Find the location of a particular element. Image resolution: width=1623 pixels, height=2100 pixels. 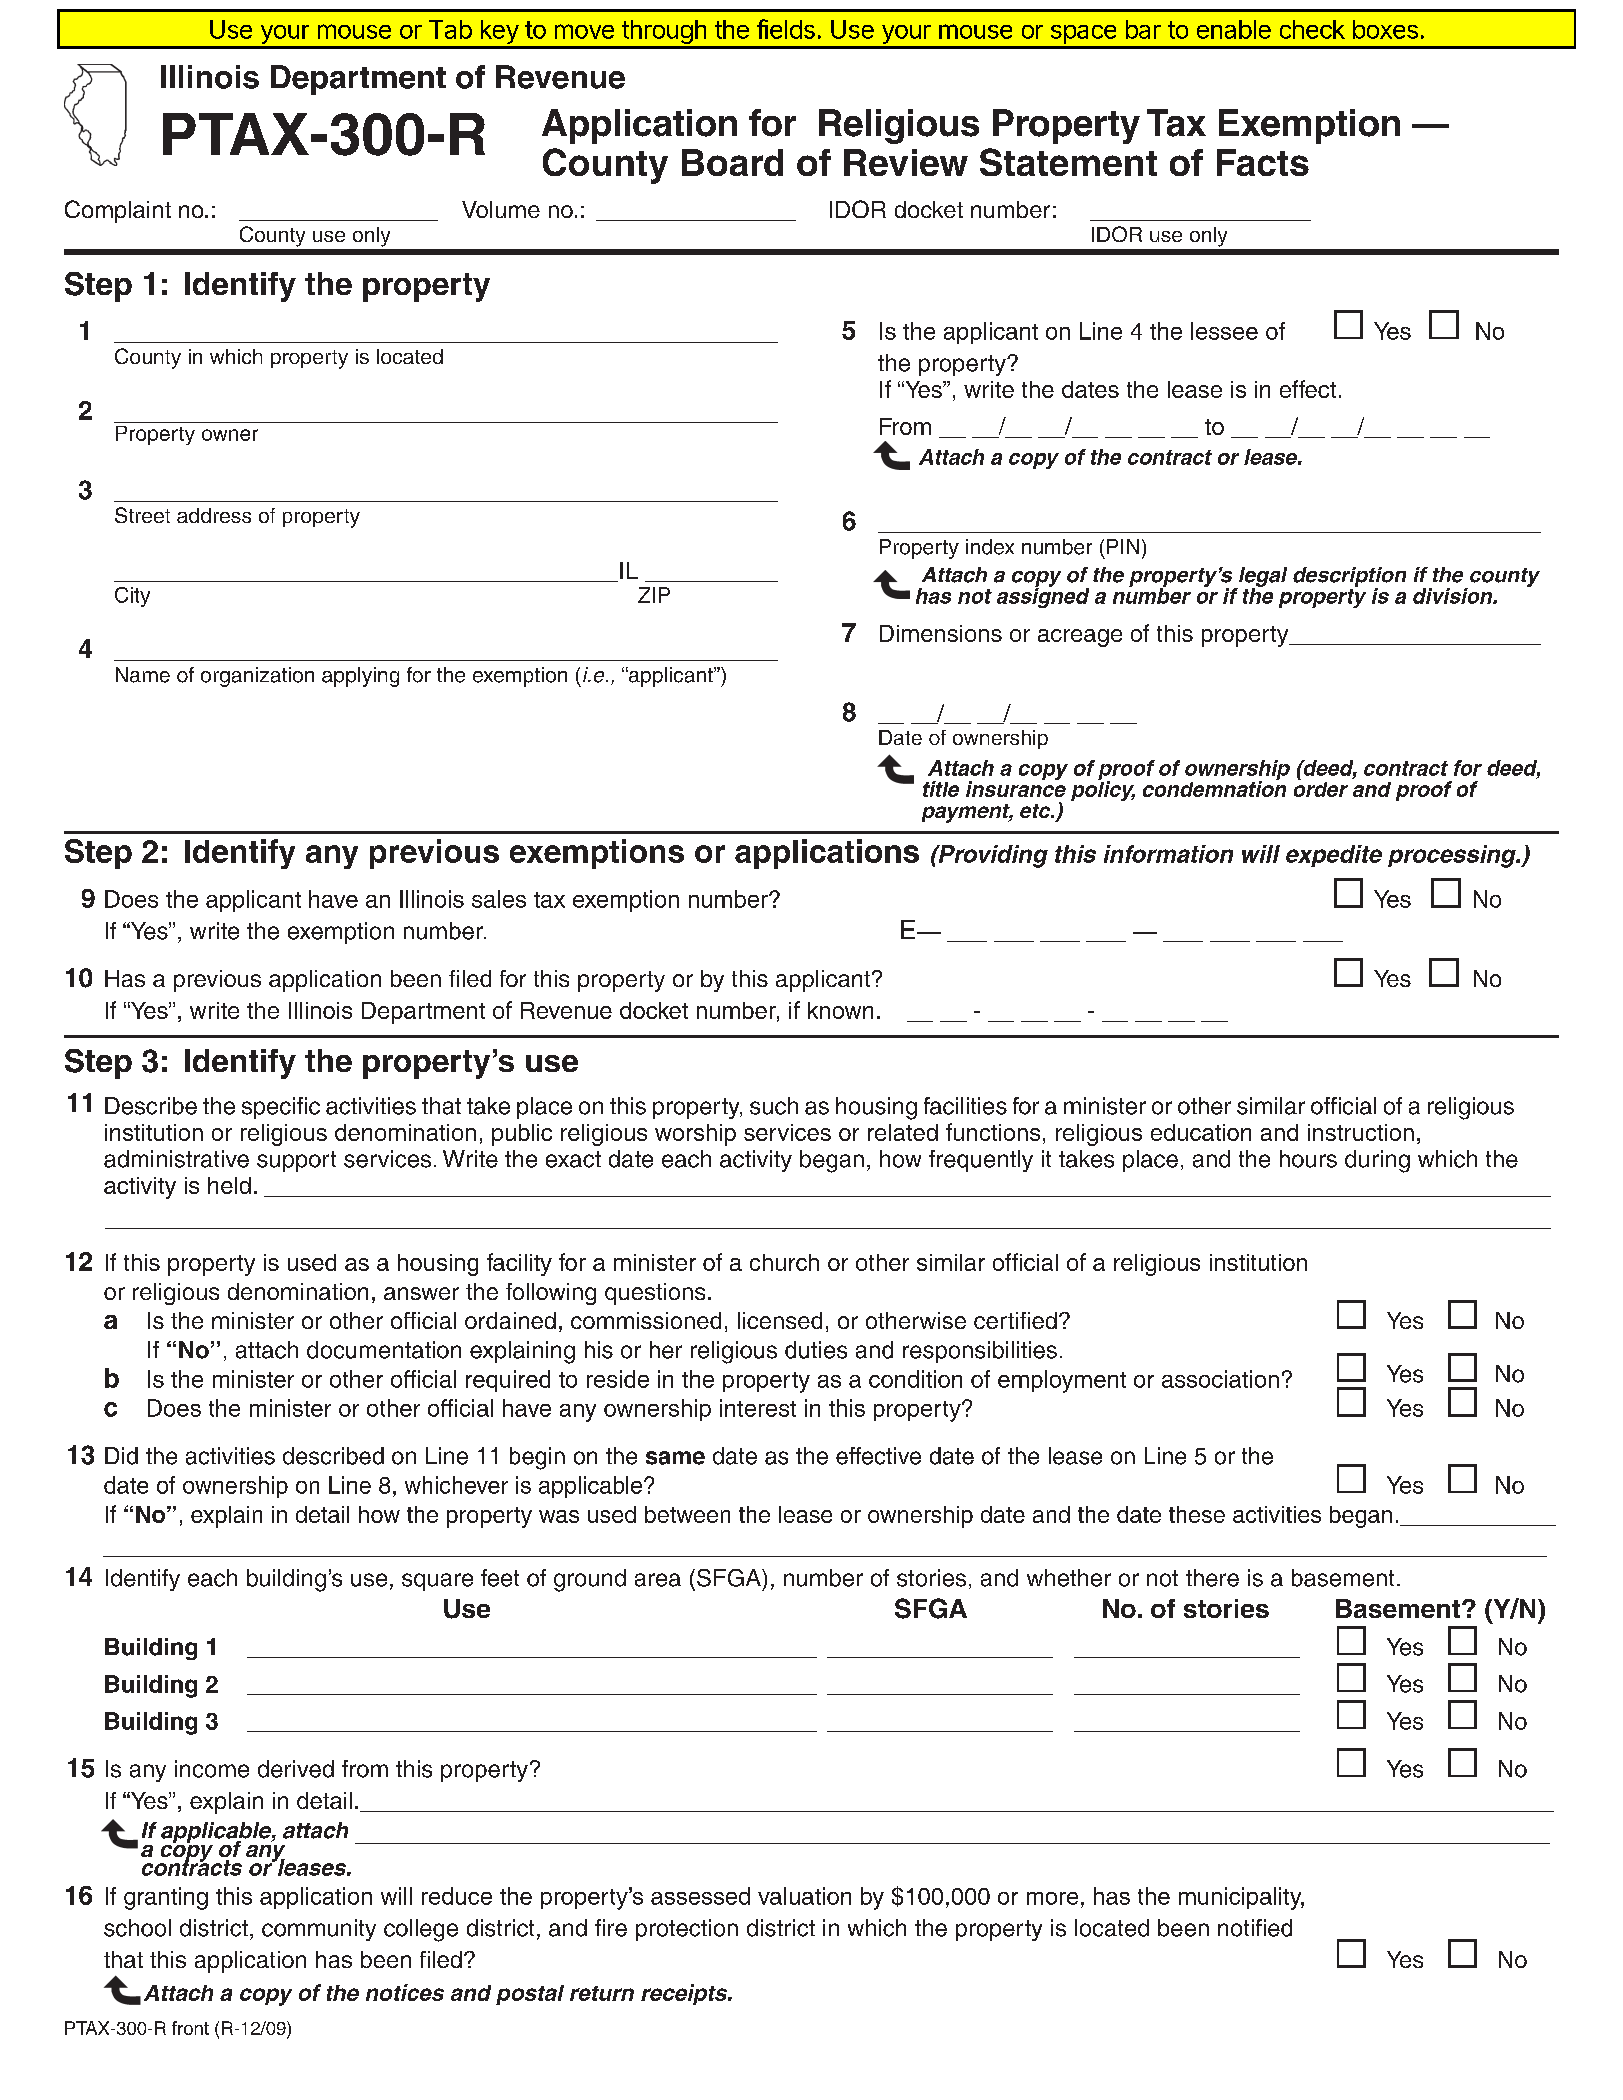

Board is located at coordinates (732, 162).
